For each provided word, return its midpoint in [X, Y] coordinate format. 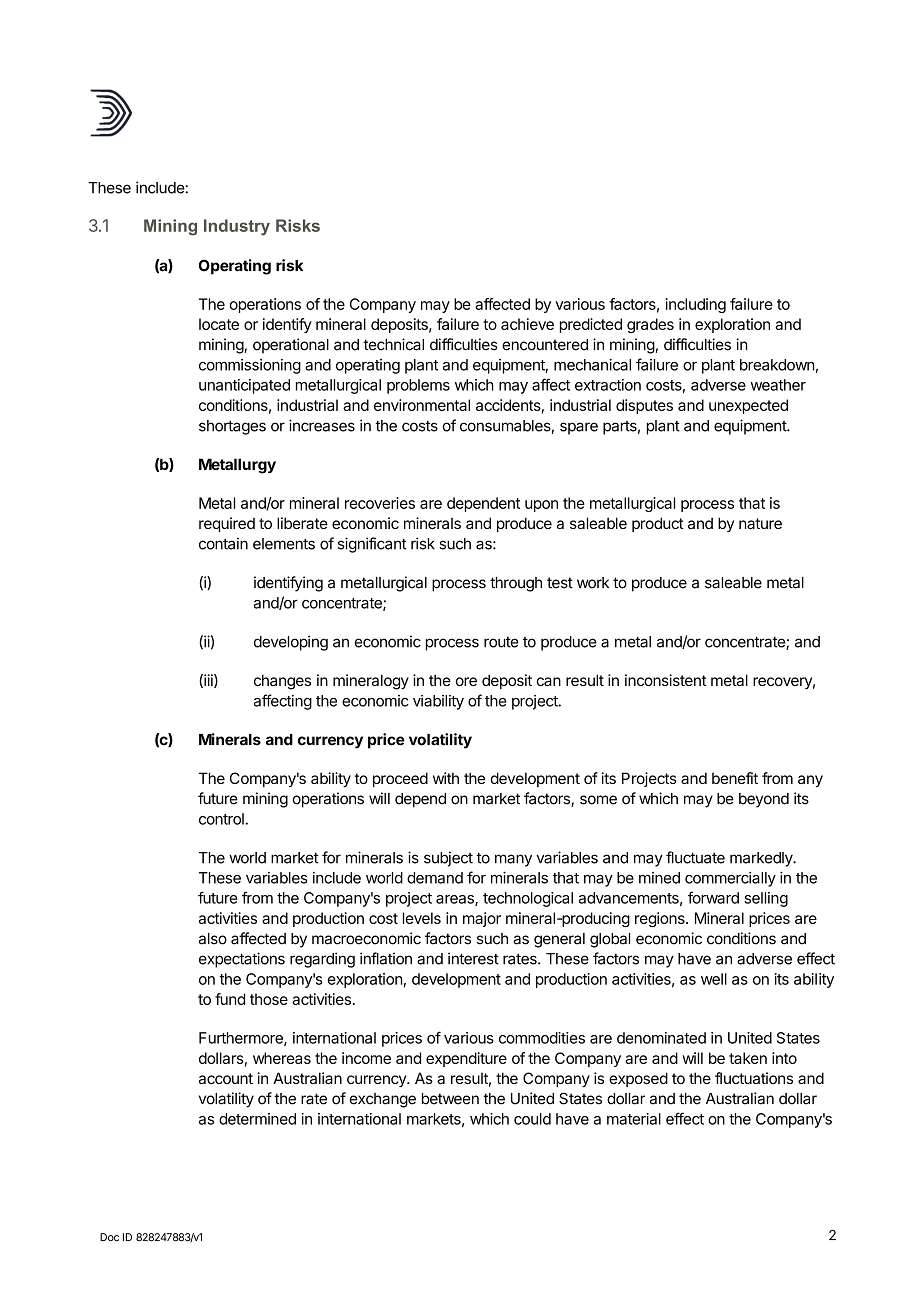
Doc [109, 1237]
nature [760, 523]
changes [282, 682]
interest [473, 958]
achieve [527, 324]
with [446, 778]
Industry [237, 227]
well [714, 979]
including [696, 305]
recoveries [380, 503]
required [227, 524]
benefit [735, 778]
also [213, 939]
